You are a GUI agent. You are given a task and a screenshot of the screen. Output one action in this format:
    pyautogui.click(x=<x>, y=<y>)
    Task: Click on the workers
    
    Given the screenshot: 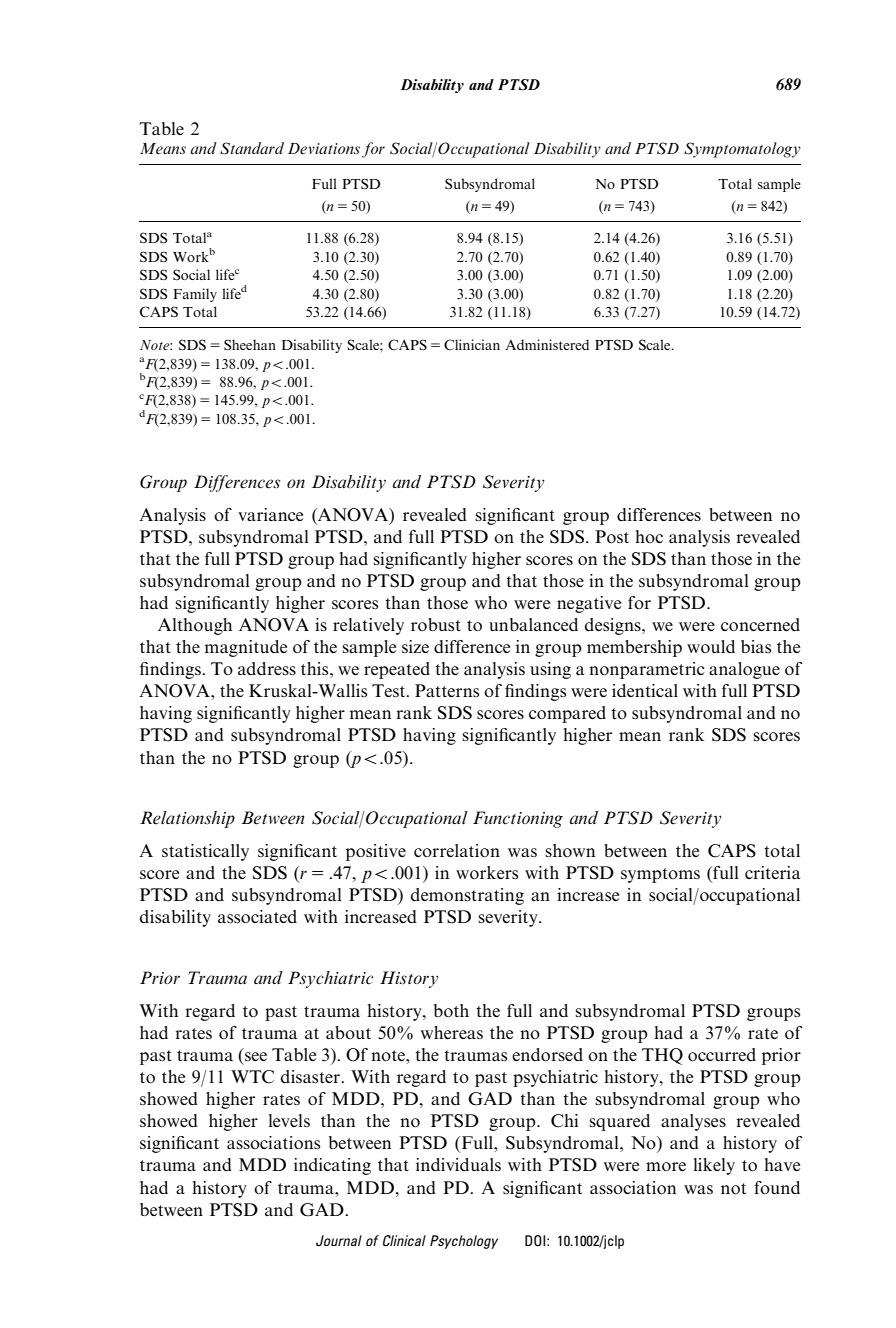 What is the action you would take?
    pyautogui.click(x=487, y=872)
